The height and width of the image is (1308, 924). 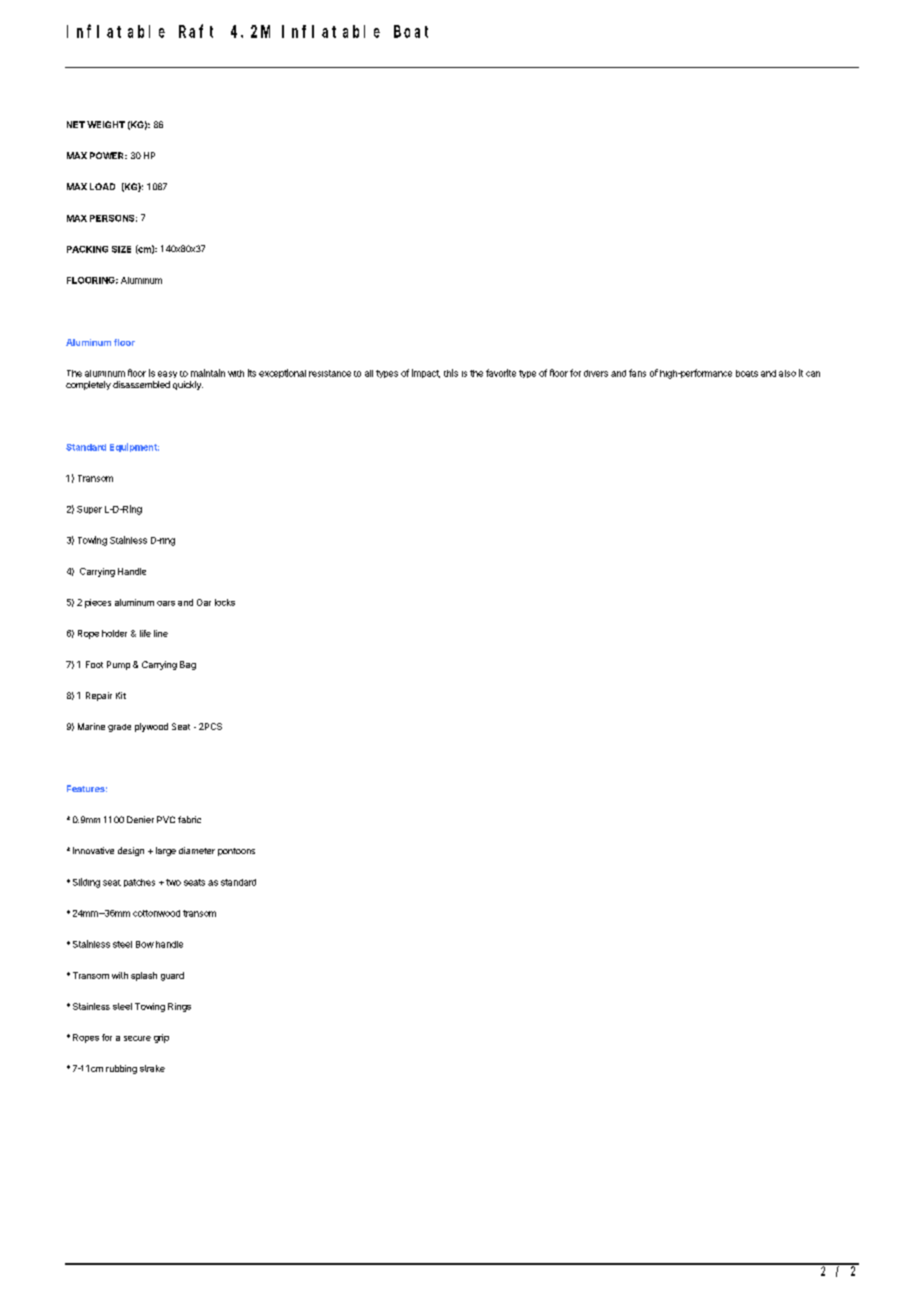 What do you see at coordinates (787, 373) in the image?
I see `also` at bounding box center [787, 373].
